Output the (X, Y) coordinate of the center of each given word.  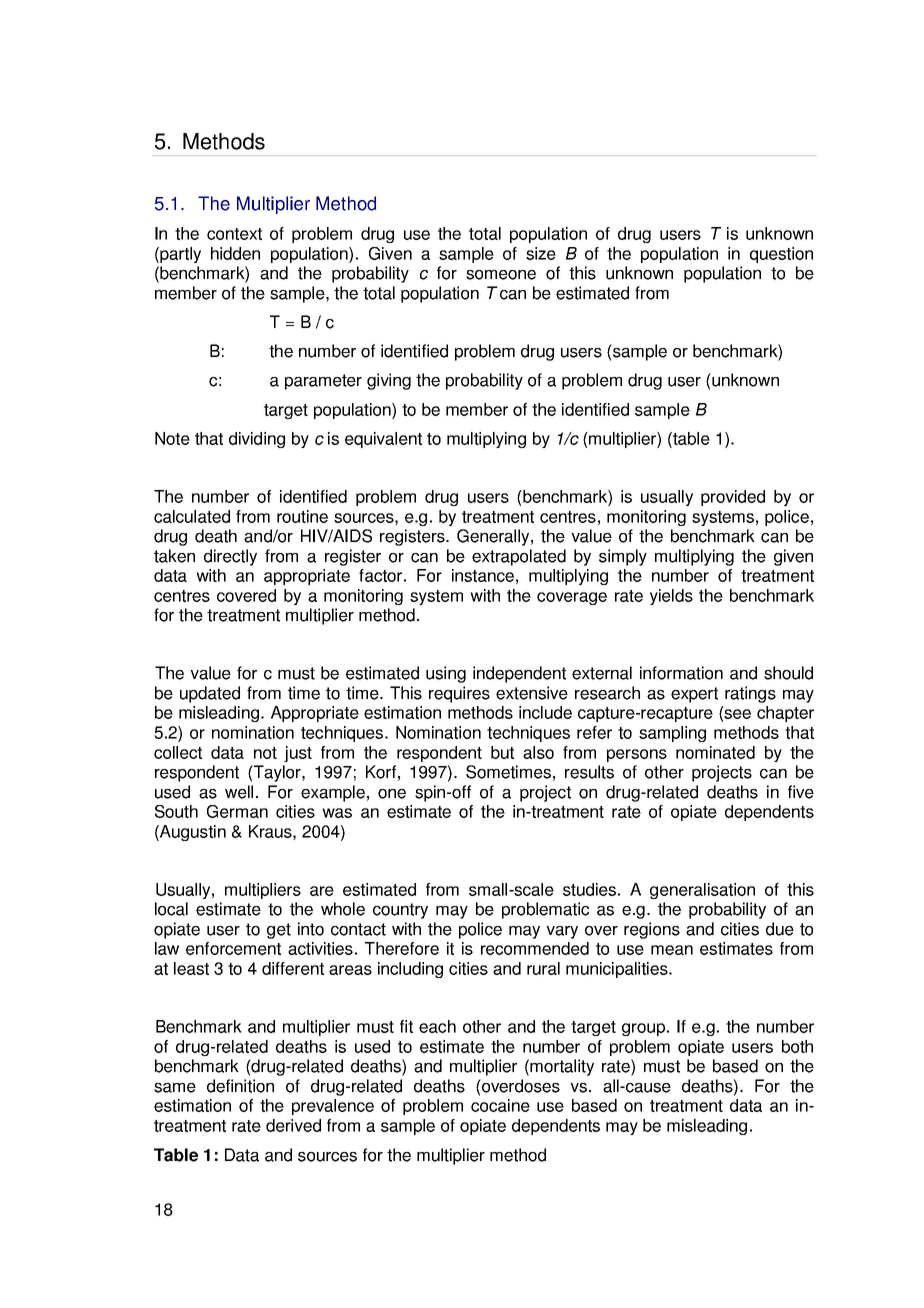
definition (240, 1086)
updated (210, 694)
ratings (750, 694)
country (400, 911)
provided (733, 498)
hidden (235, 253)
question (781, 255)
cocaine (500, 1105)
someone (501, 275)
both (797, 1046)
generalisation (702, 891)
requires (459, 694)
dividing (257, 440)
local (171, 909)
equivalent (383, 440)
